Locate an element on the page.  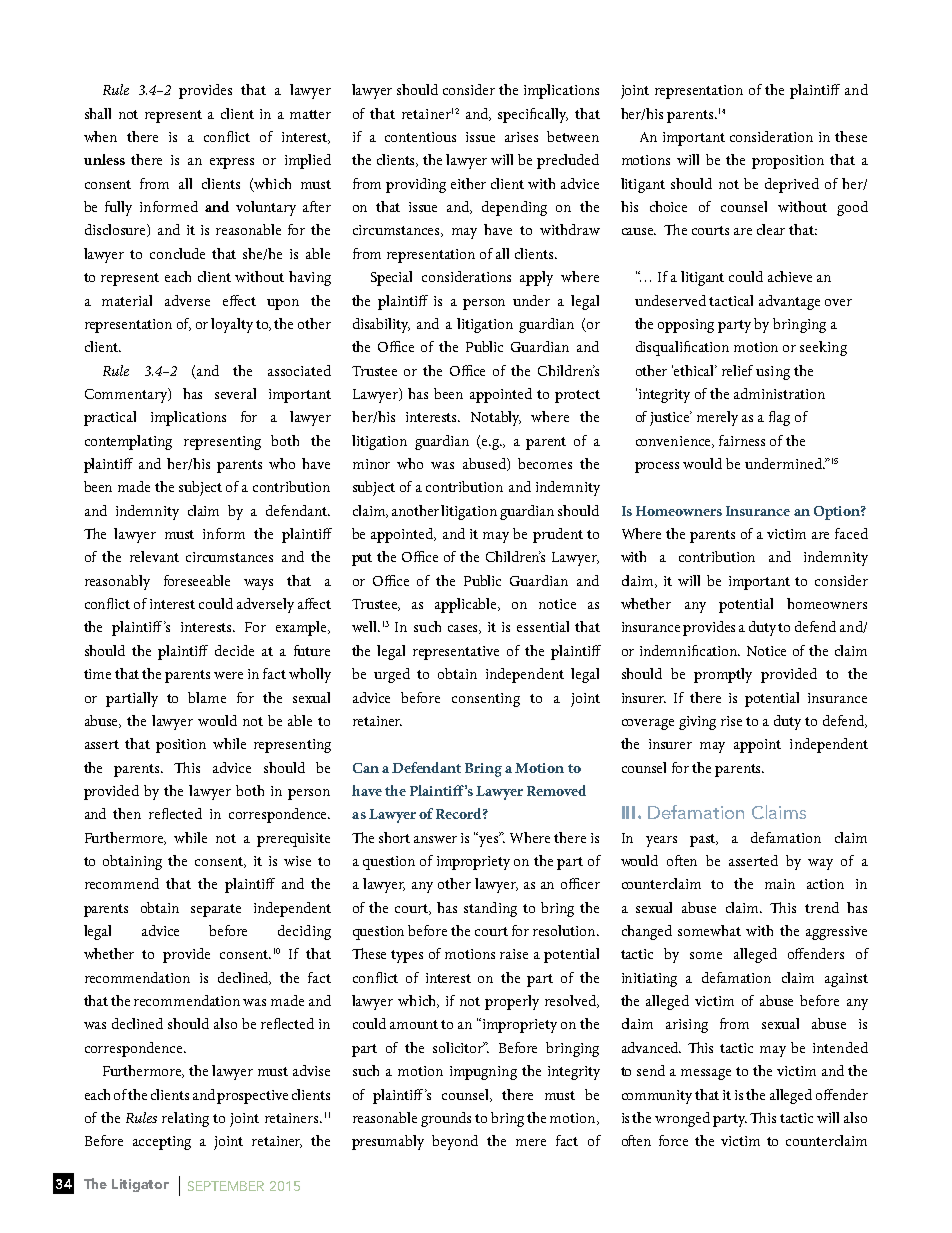
accepting is located at coordinates (162, 1143).
